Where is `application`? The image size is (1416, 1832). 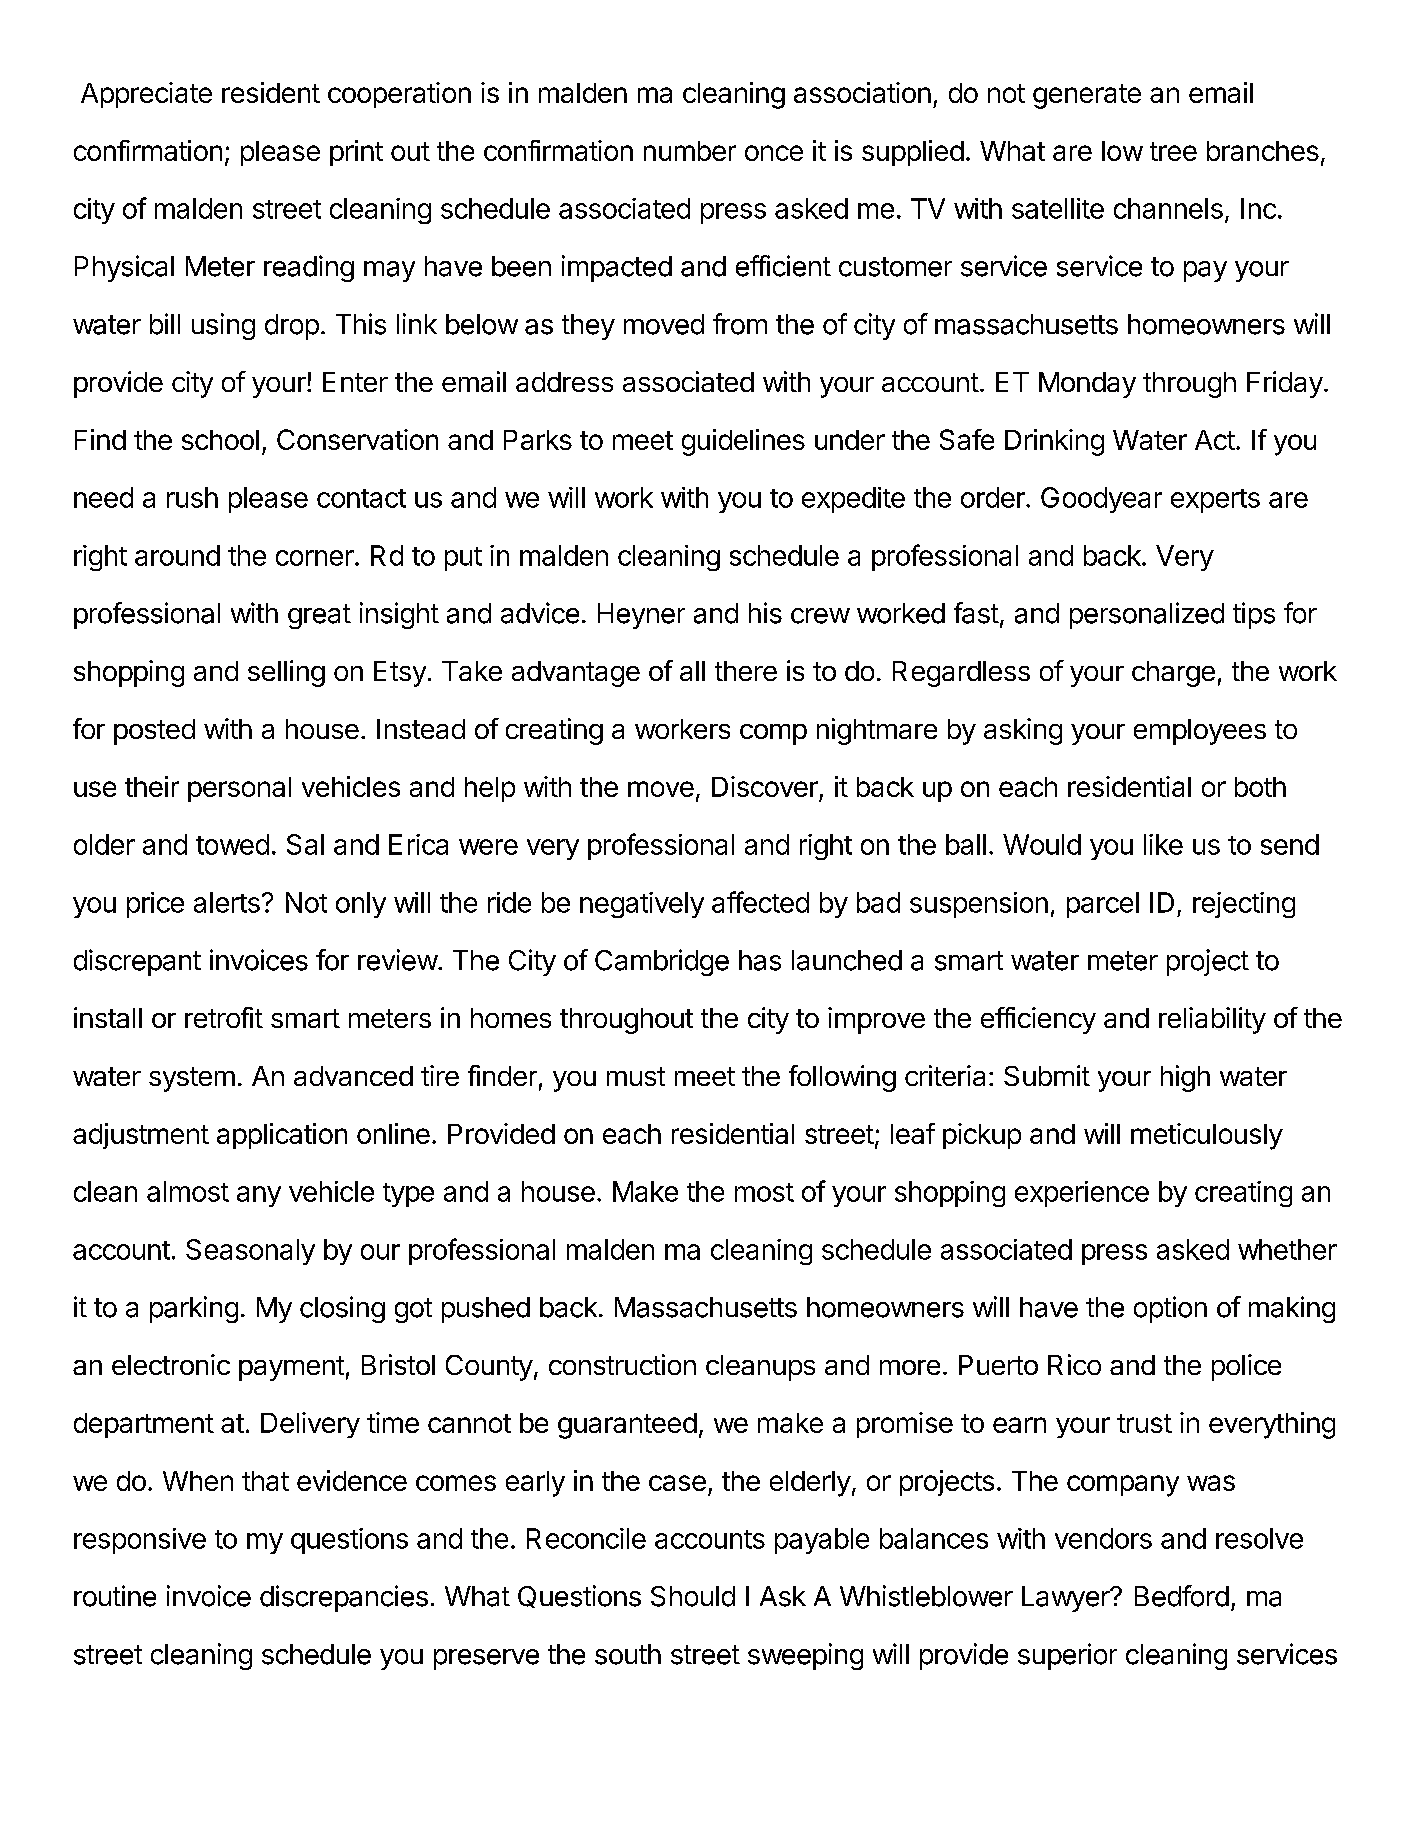 application is located at coordinates (282, 1136).
